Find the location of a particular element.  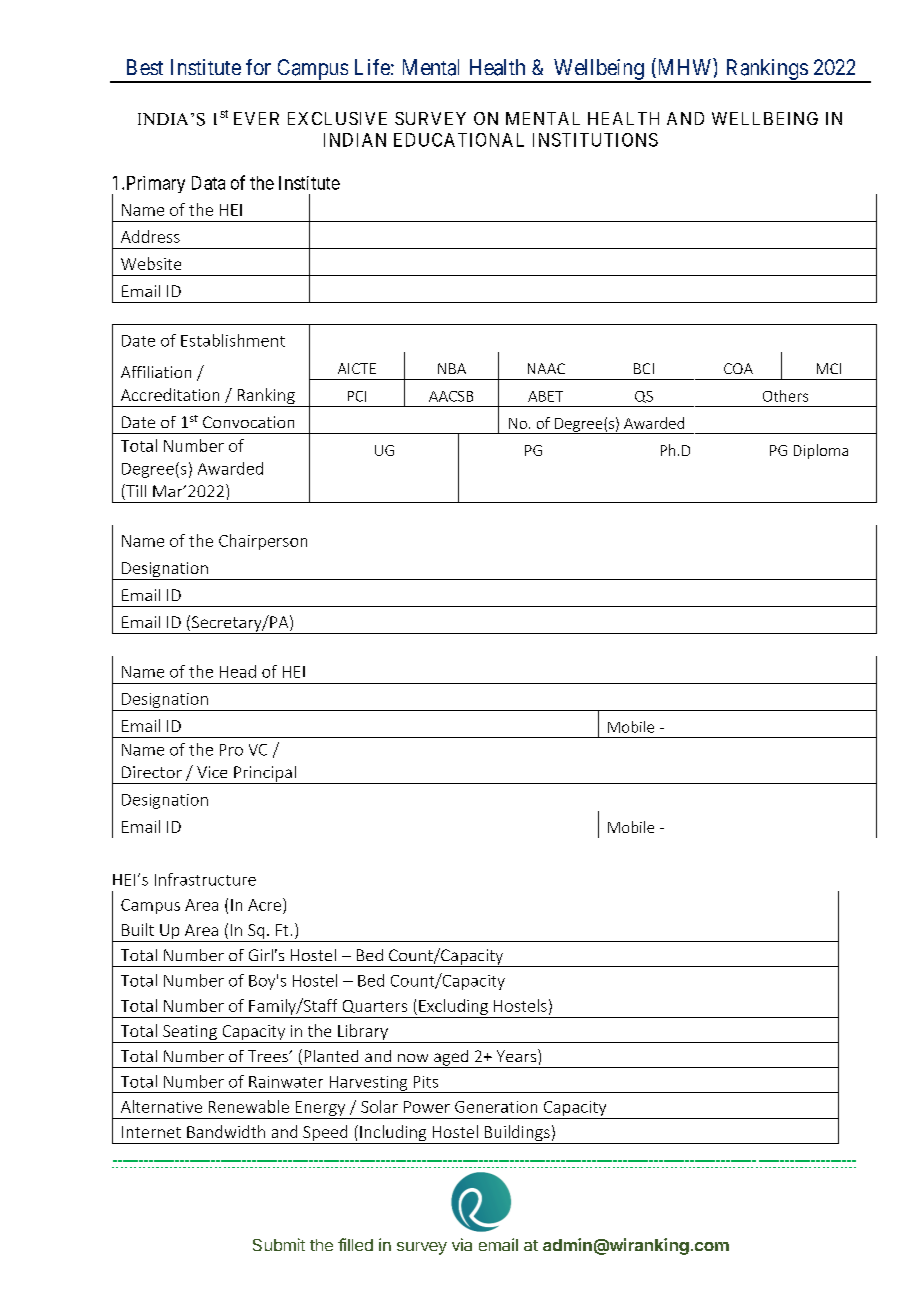

NBA is located at coordinates (452, 368).
